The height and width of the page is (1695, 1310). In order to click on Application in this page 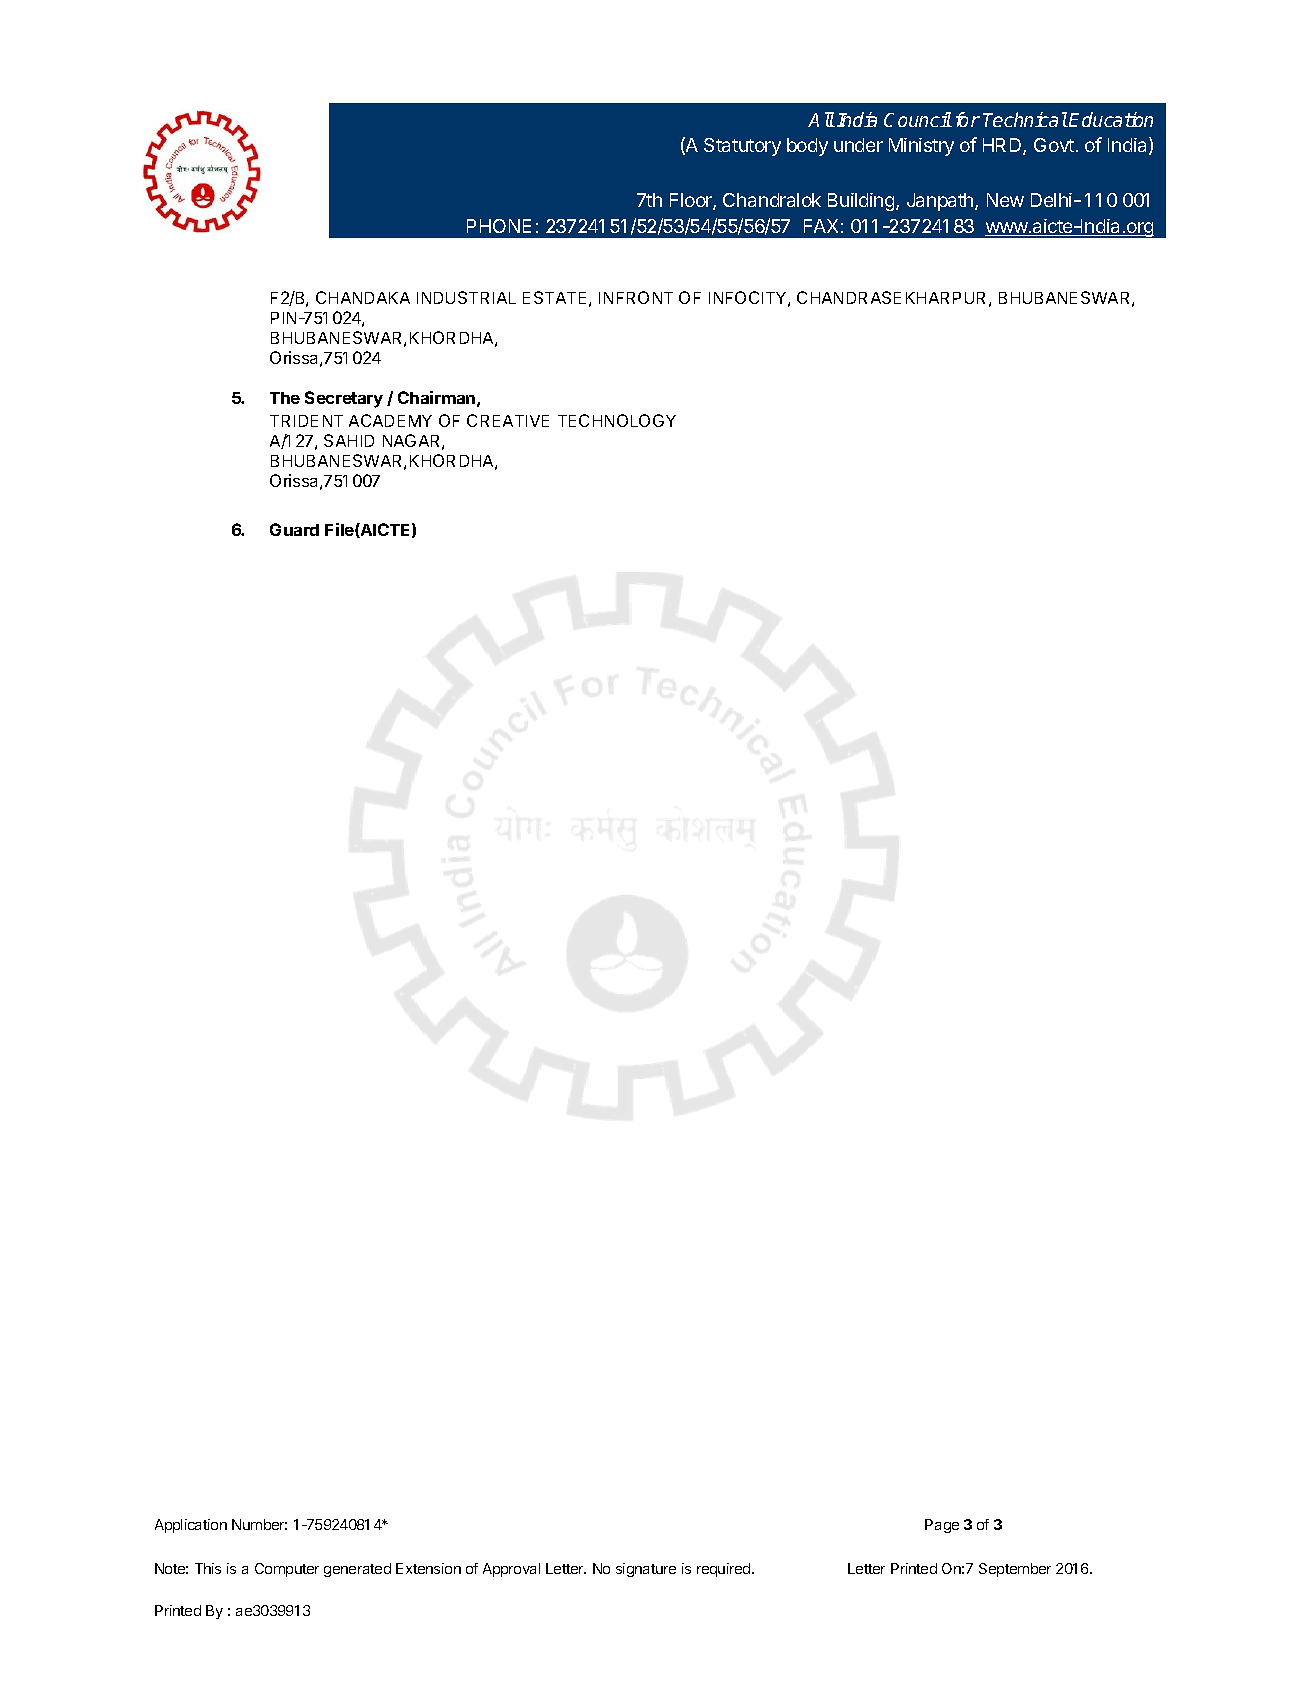, I will do `click(191, 1526)`.
